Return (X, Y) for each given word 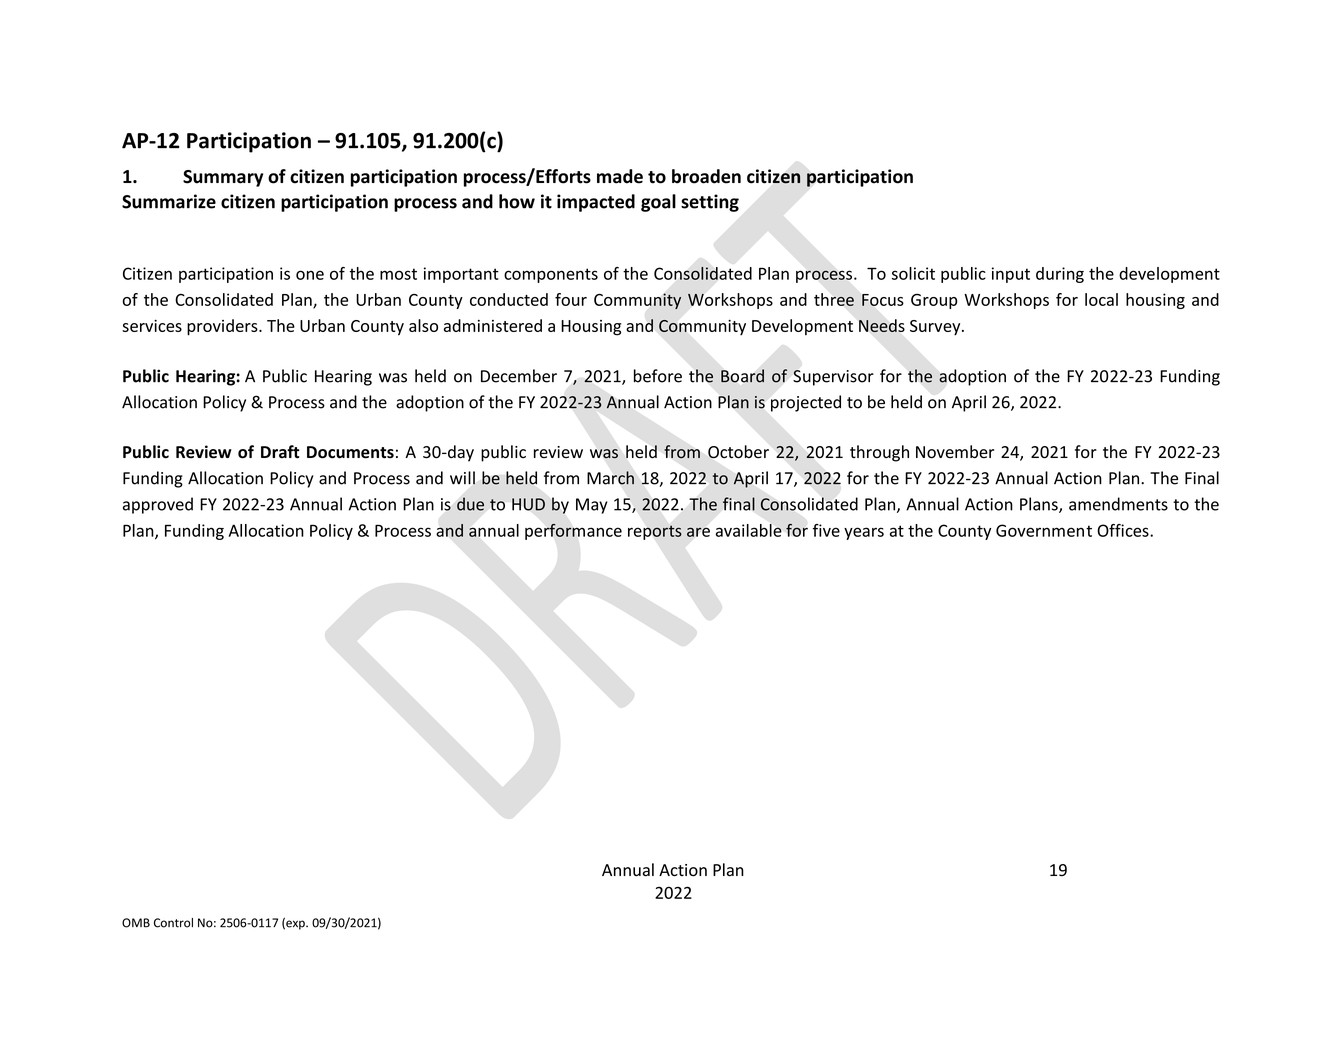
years (864, 533)
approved (158, 505)
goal (658, 203)
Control (173, 923)
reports (655, 532)
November (955, 452)
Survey (936, 327)
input (1011, 275)
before (658, 376)
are (698, 532)
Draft (280, 452)
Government (1044, 530)
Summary (223, 178)
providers (223, 327)
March (610, 478)
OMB (136, 923)
